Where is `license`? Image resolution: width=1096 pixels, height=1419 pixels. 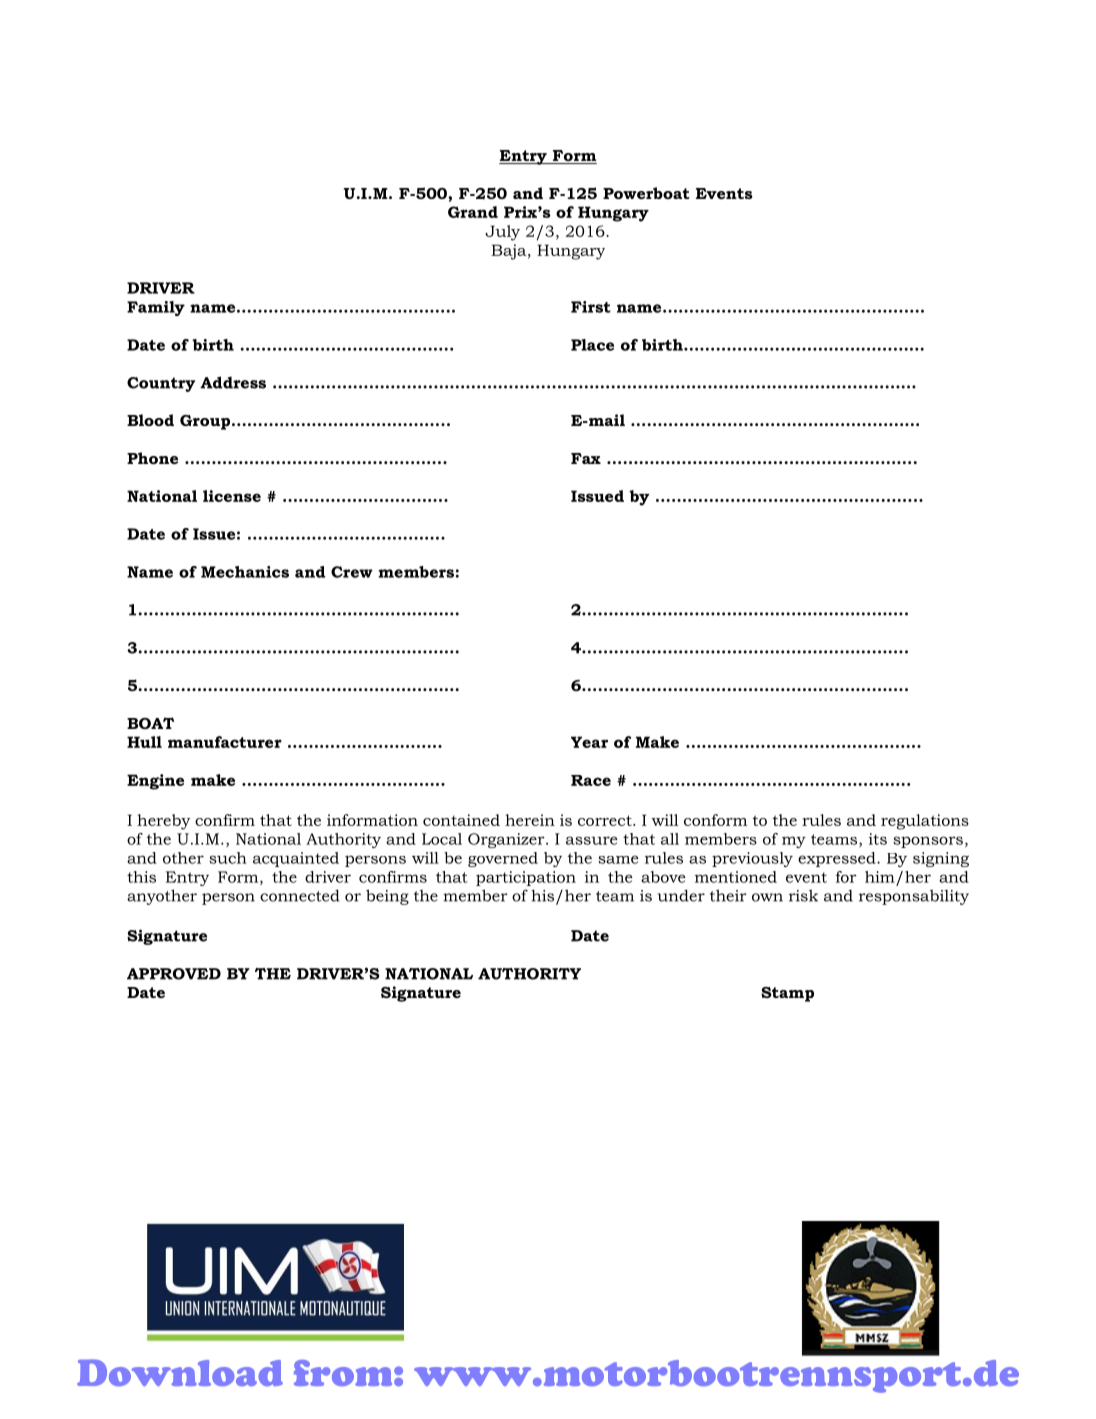
license is located at coordinates (232, 496).
